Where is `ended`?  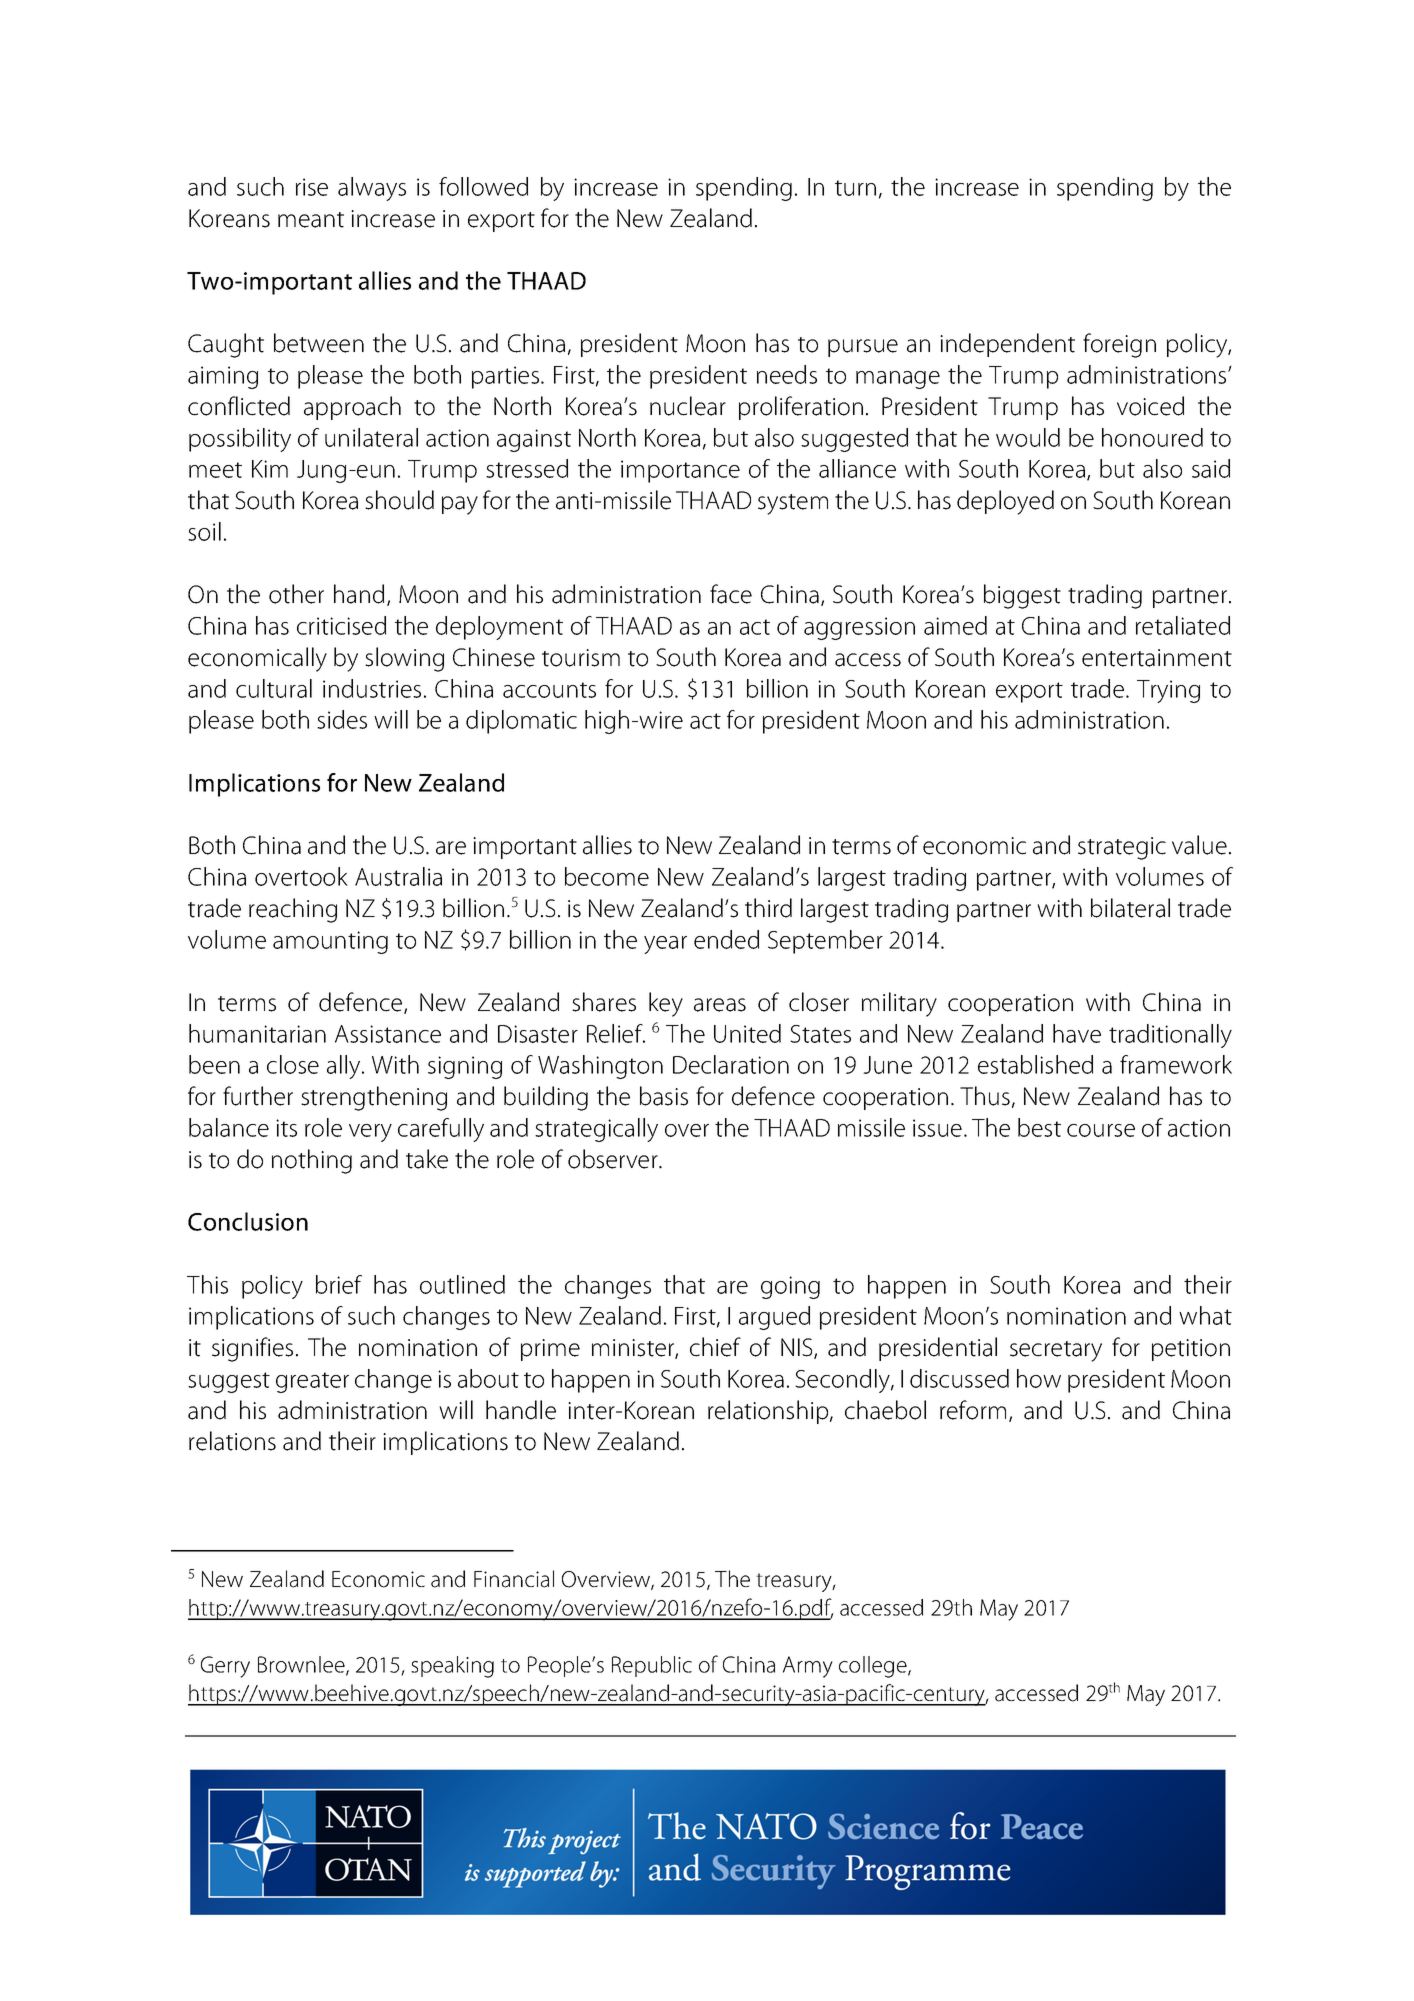
ended is located at coordinates (726, 939).
